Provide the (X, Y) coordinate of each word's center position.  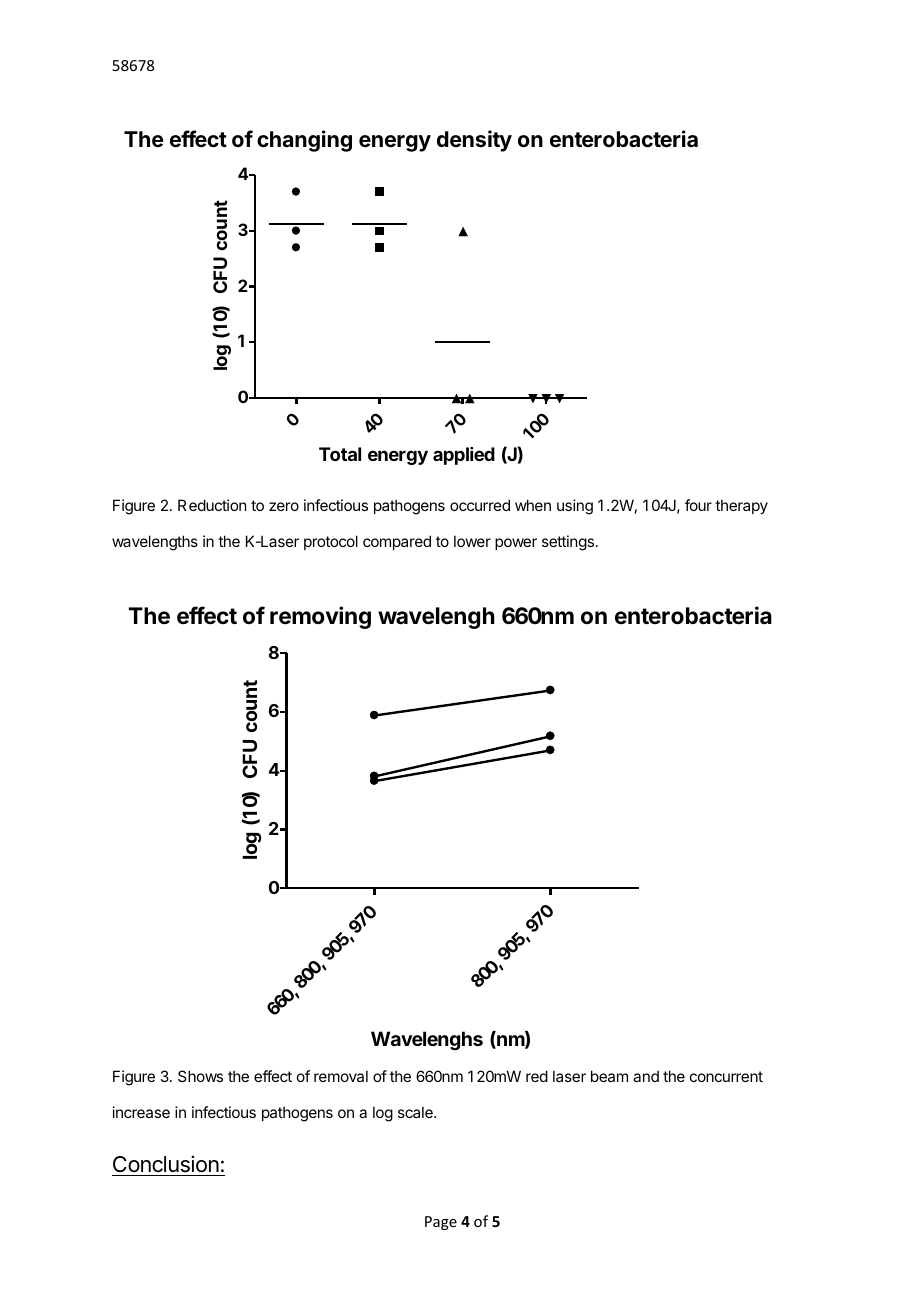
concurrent (726, 1076)
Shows (200, 1076)
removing (320, 617)
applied (464, 456)
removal (341, 1076)
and (646, 1076)
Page (441, 1223)
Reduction (212, 505)
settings (568, 543)
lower (472, 541)
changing (304, 141)
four (698, 505)
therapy (741, 506)
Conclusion (166, 1164)
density (474, 141)
